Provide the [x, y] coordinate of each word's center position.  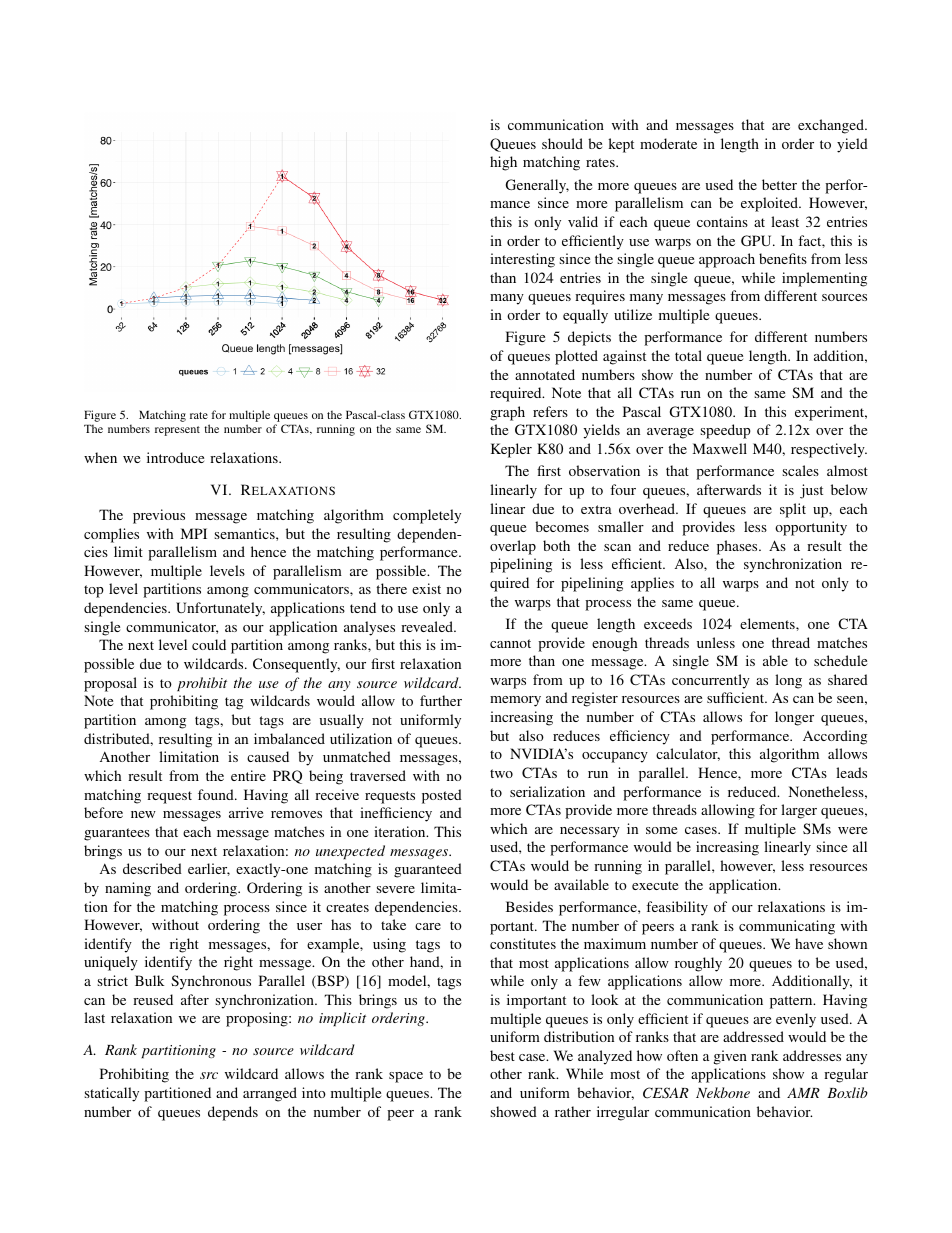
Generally [537, 186]
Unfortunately [220, 609]
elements [768, 623]
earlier [209, 869]
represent [177, 431]
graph [507, 413]
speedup [725, 431]
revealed [428, 626]
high [503, 163]
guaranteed [428, 870]
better [779, 184]
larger [799, 811]
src [209, 1075]
